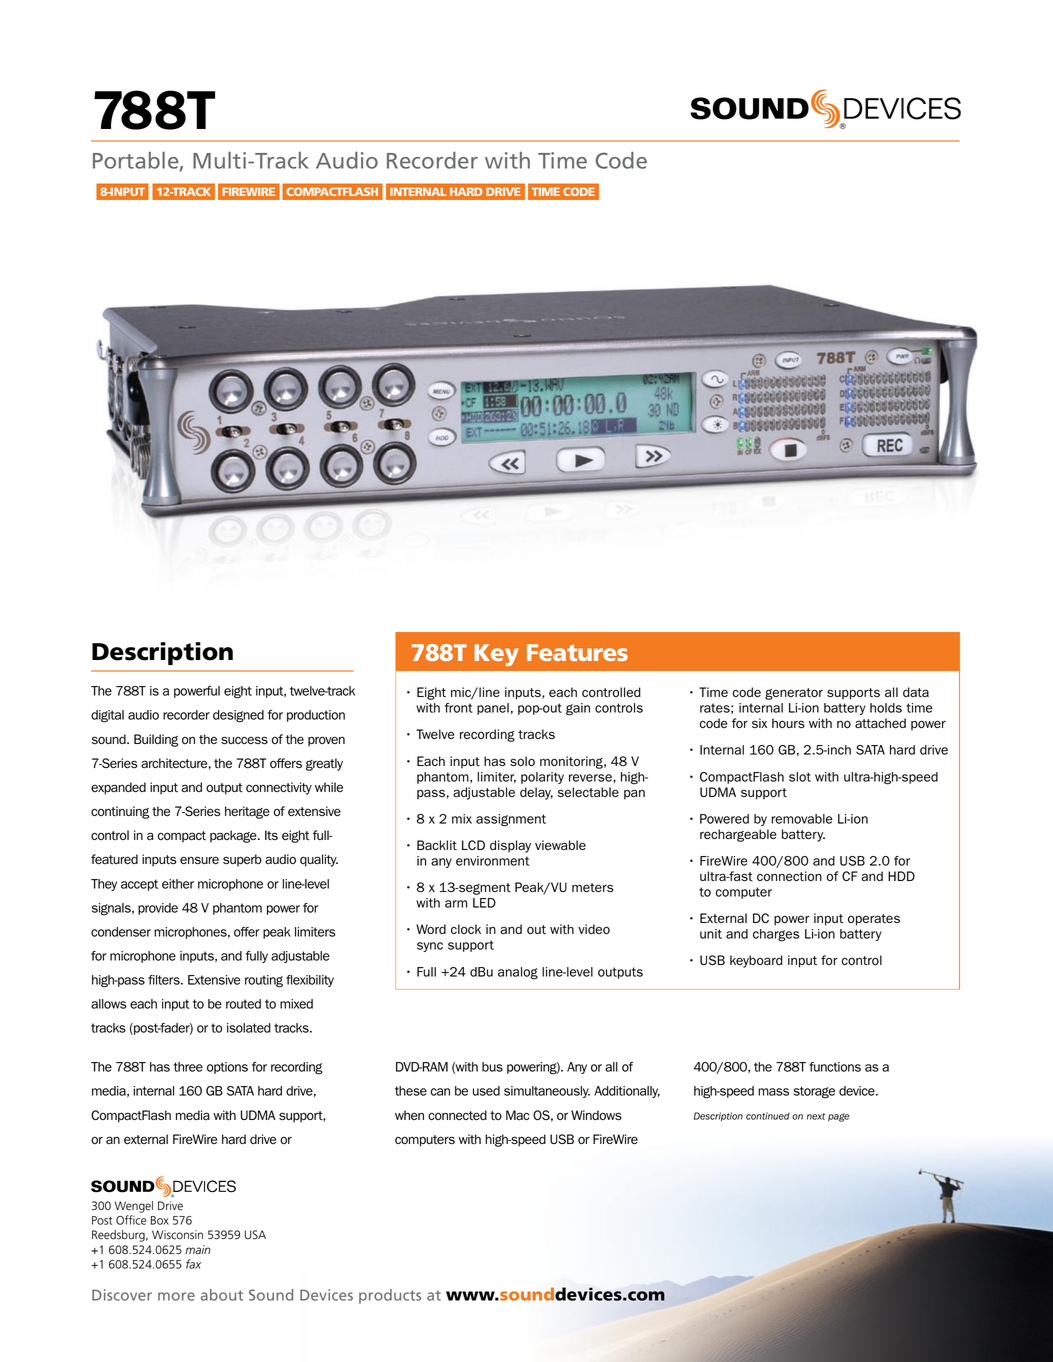 This page has height=1362, width=1053. Describe the element at coordinates (165, 980) in the page. I see `filters` at that location.
